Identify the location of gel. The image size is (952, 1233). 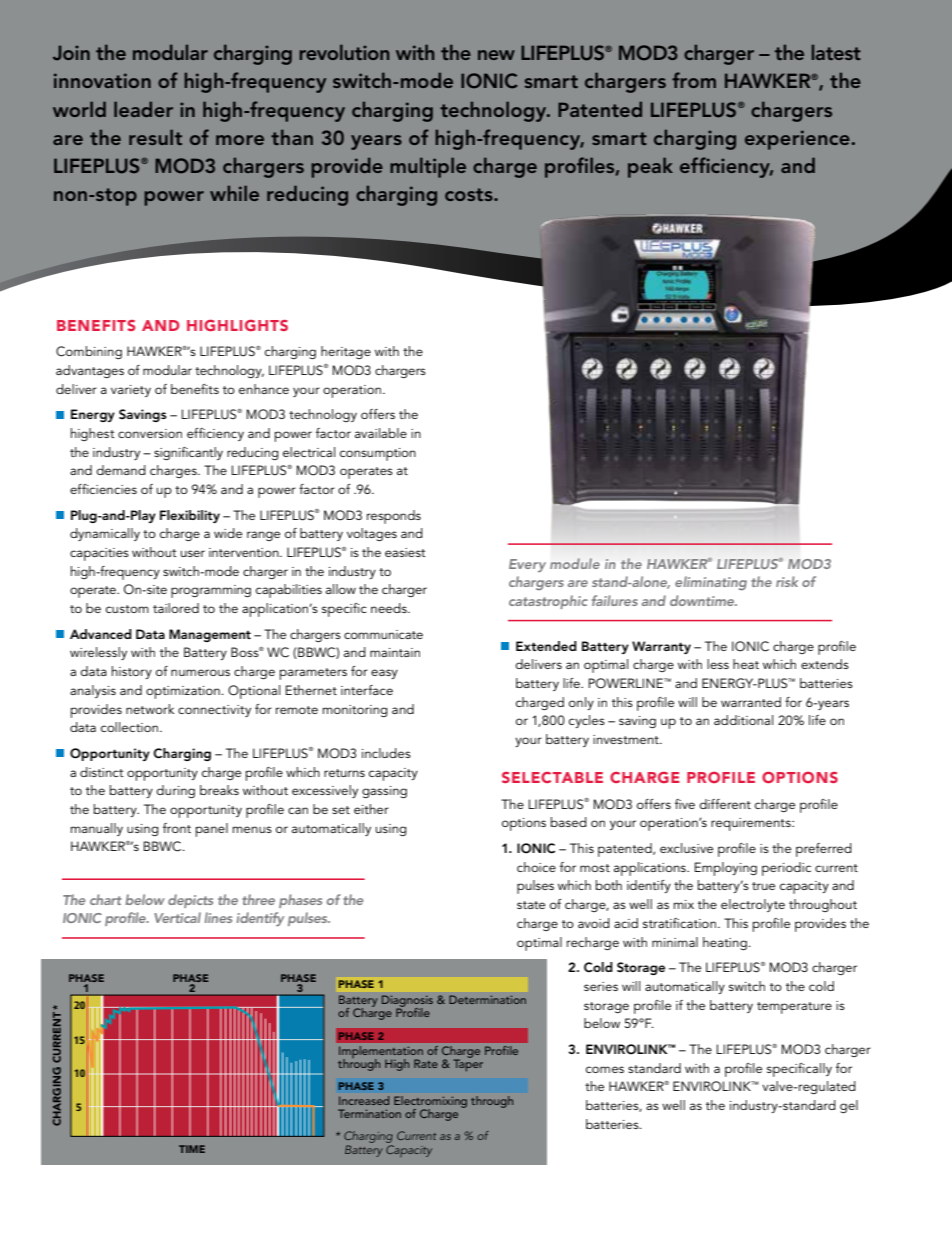
(849, 1106).
